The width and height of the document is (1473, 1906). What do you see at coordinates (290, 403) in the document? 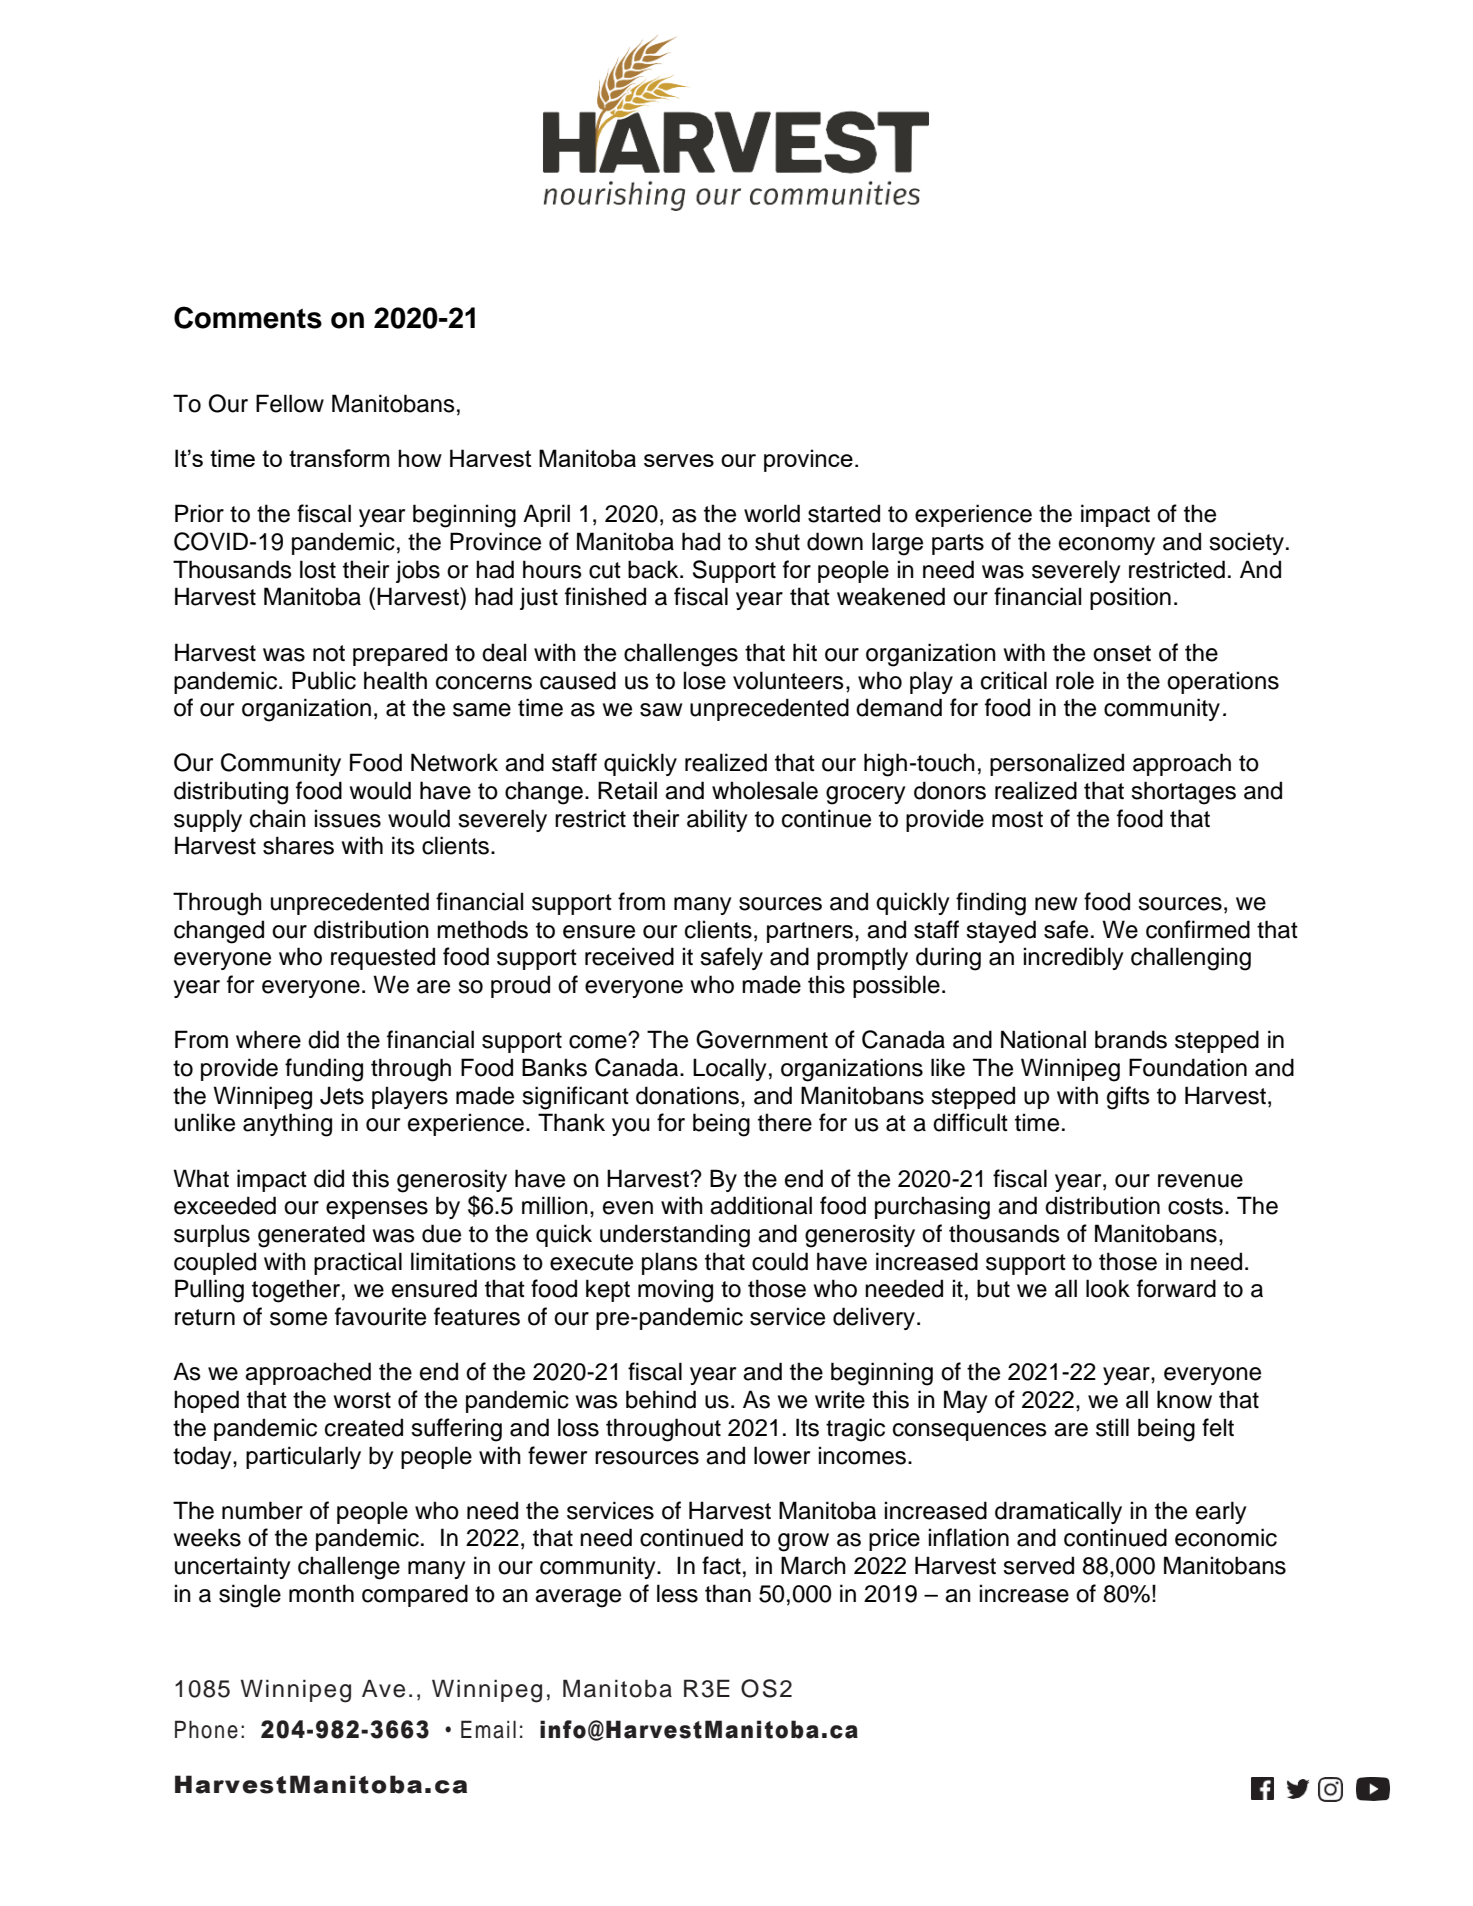
I see `Fellow` at bounding box center [290, 403].
